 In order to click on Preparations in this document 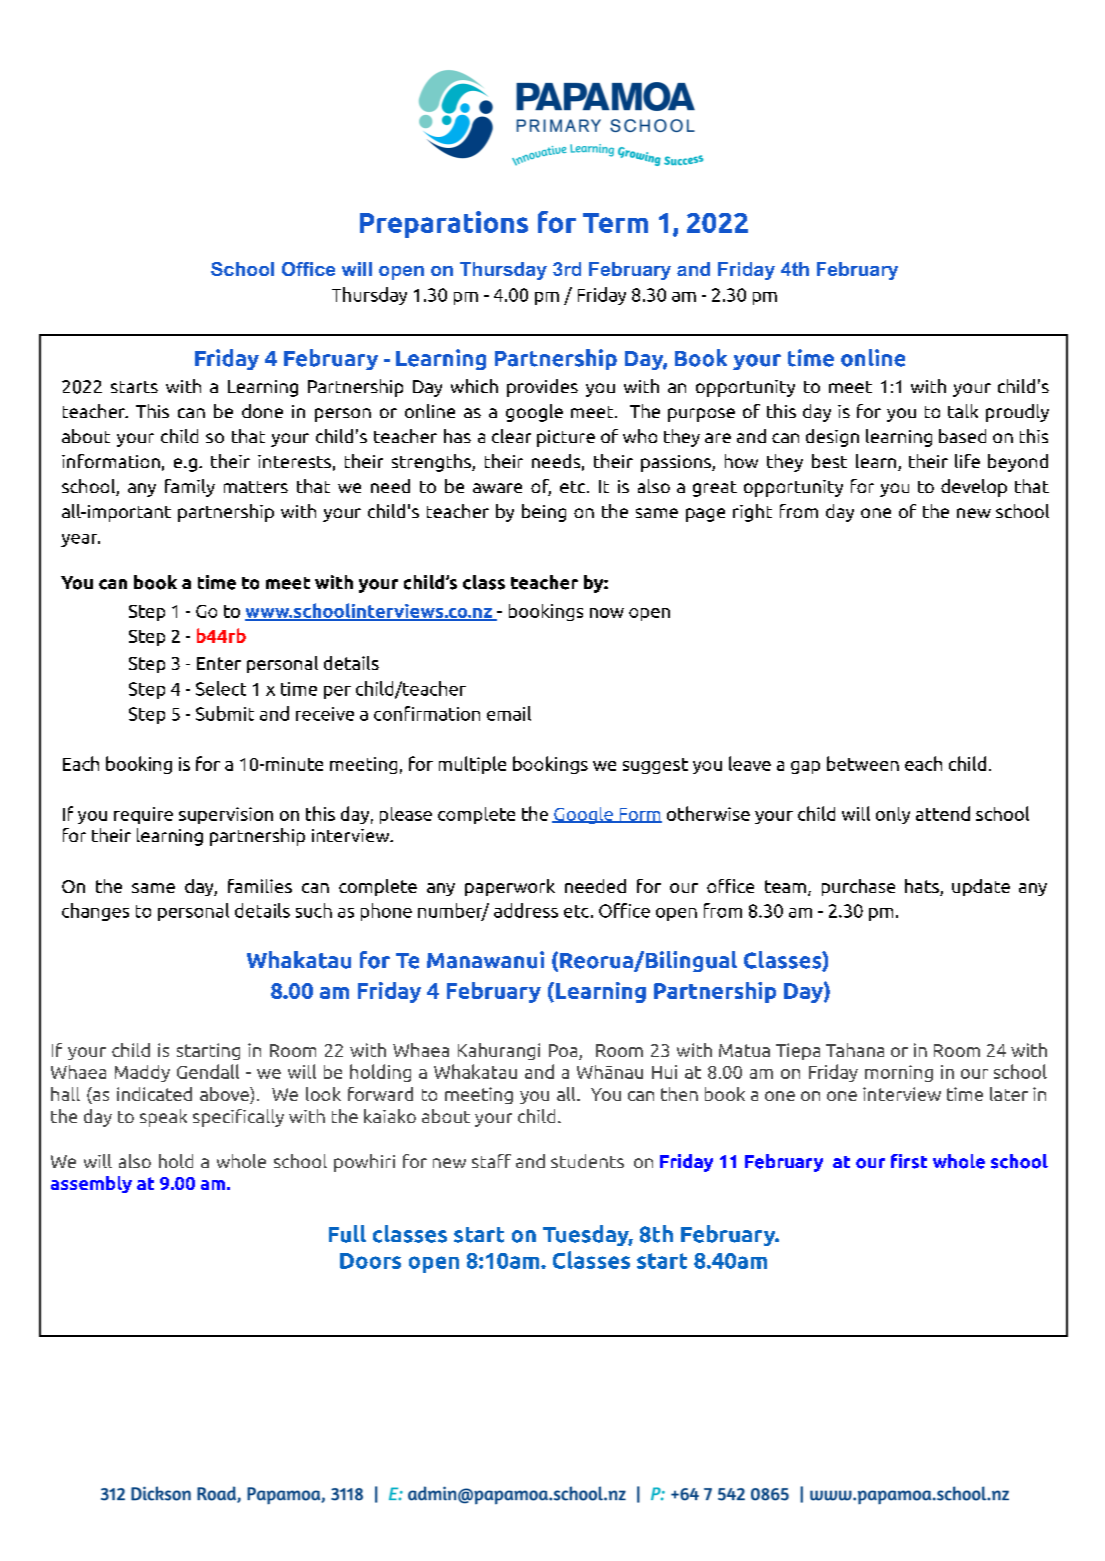, I will do `click(444, 224)`.
